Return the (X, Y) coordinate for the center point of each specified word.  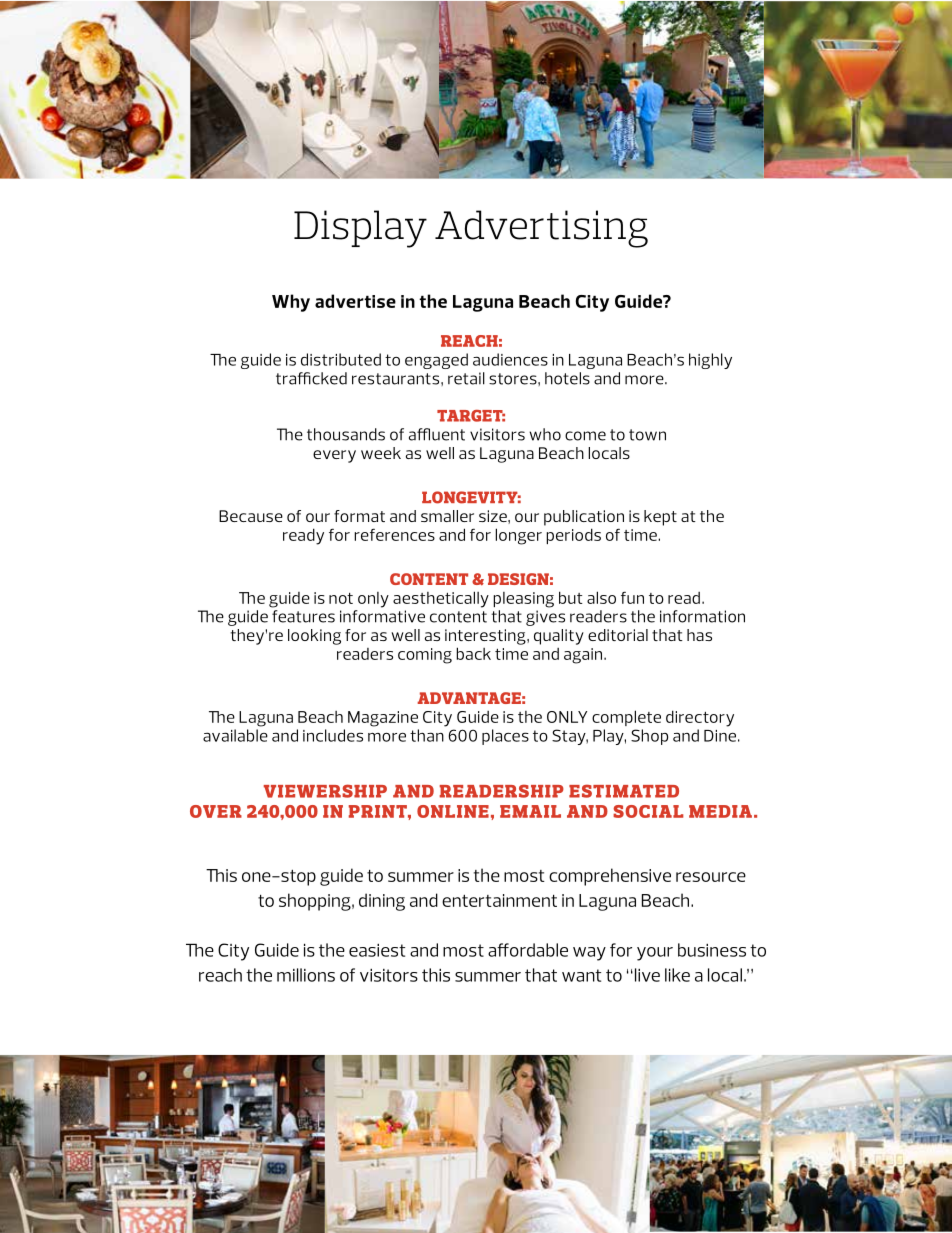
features (303, 616)
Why (291, 303)
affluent (437, 434)
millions (306, 975)
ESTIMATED (624, 791)
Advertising (541, 229)
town (647, 435)
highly (710, 361)
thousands (346, 434)
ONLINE (453, 811)
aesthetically (441, 599)
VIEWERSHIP (325, 791)
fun (632, 597)
